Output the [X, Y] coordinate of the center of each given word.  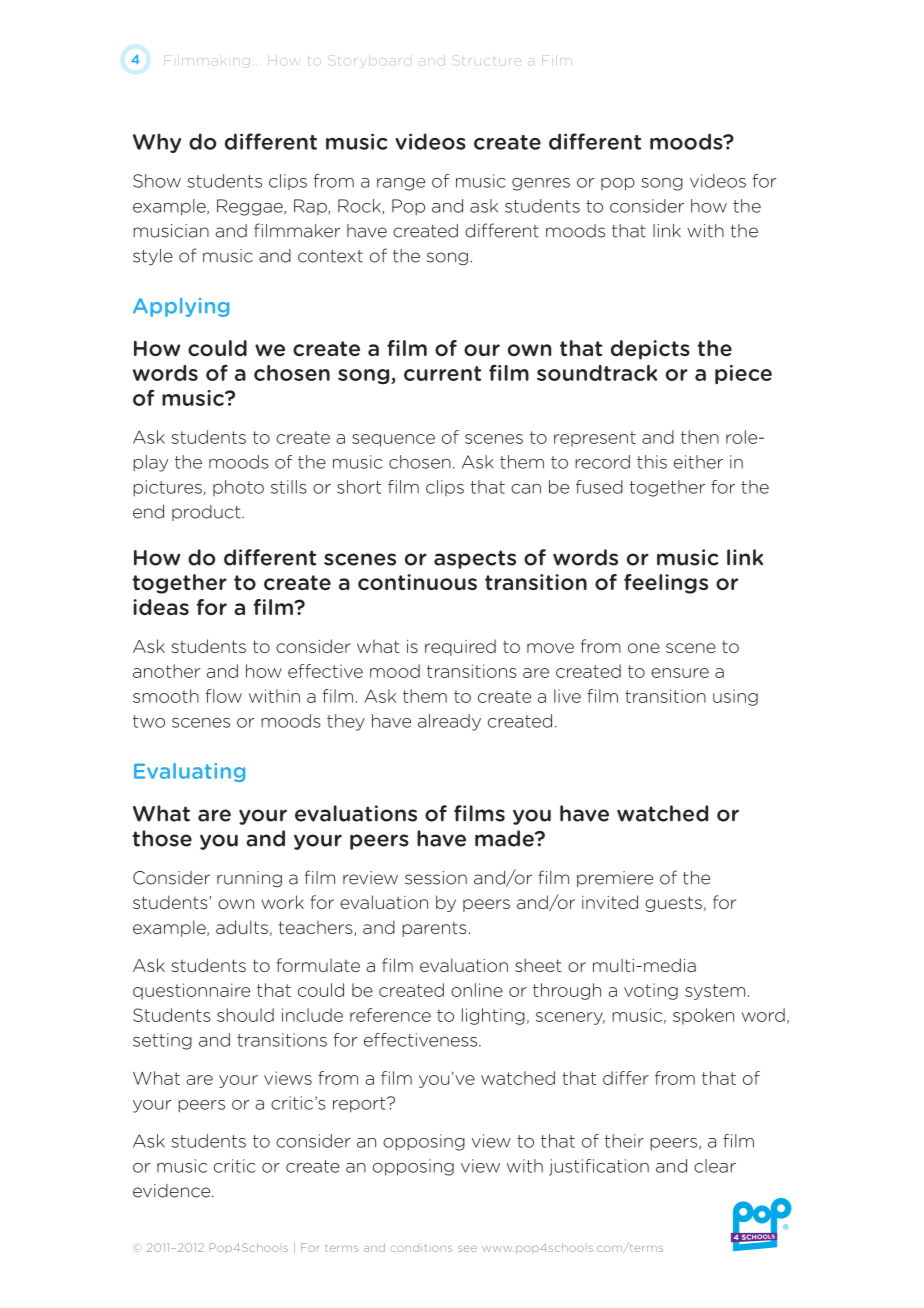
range [401, 184]
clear [715, 1166]
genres [541, 184]
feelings [666, 584]
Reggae [251, 207]
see [467, 1249]
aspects [475, 559]
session [436, 878]
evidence [173, 1191]
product [207, 513]
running [249, 879]
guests [673, 904]
